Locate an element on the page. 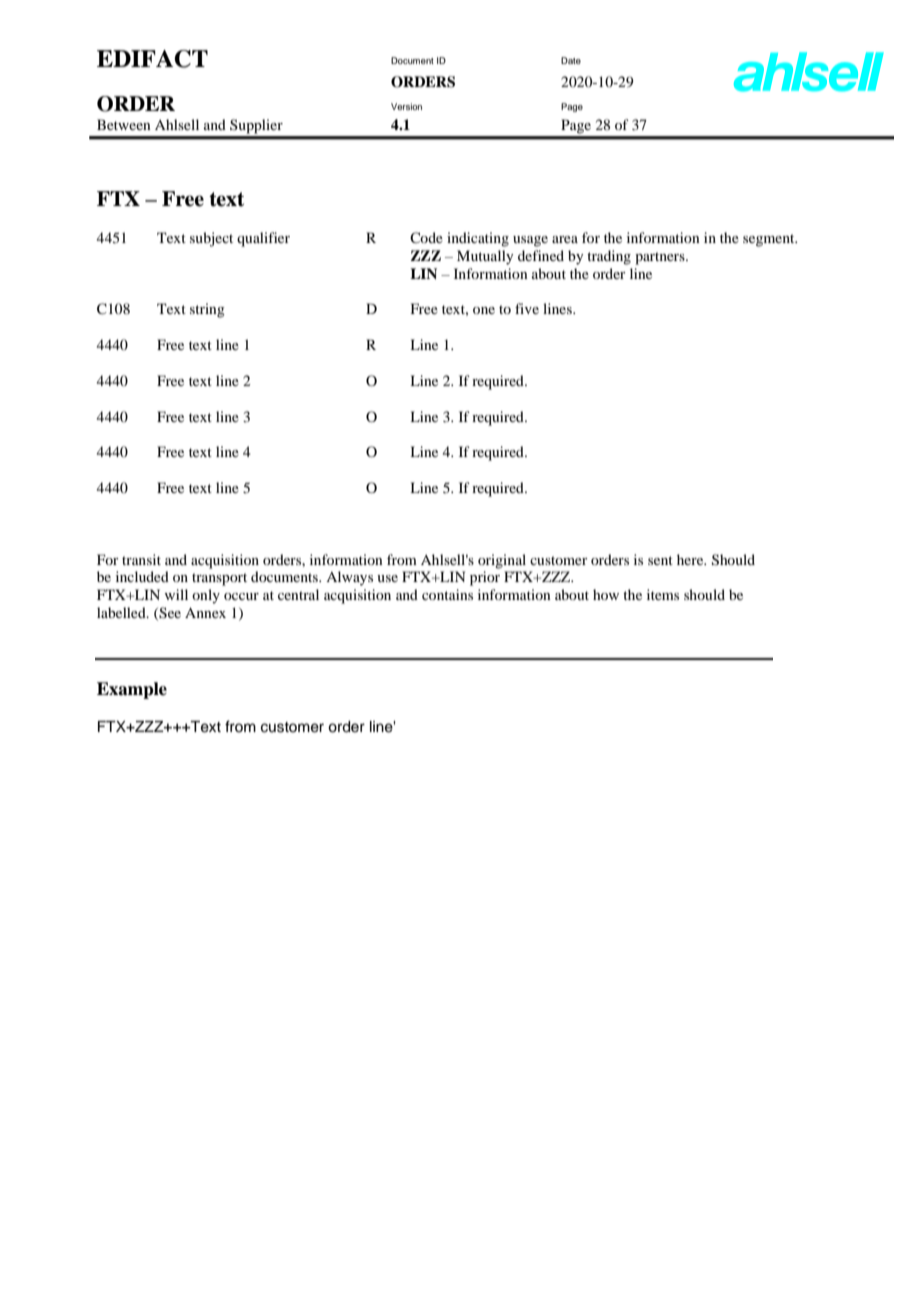 This document has width=924, height=1308. Date is located at coordinates (571, 60).
